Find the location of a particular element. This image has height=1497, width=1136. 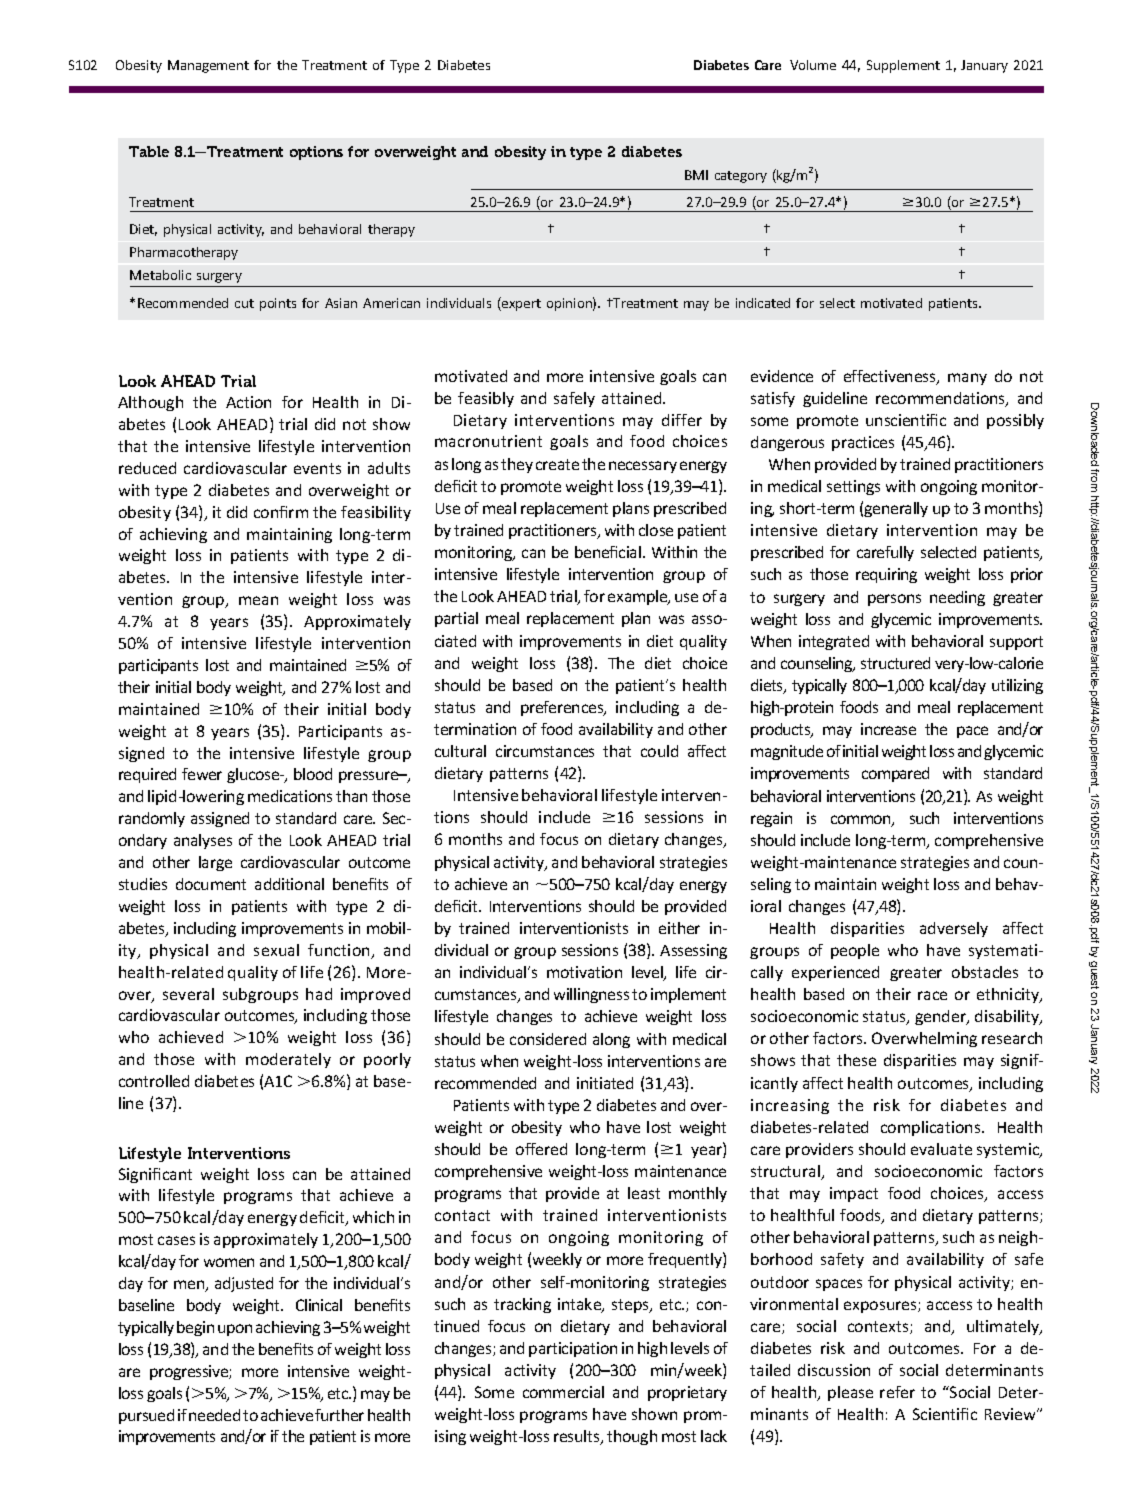

commercial is located at coordinates (563, 1392).
